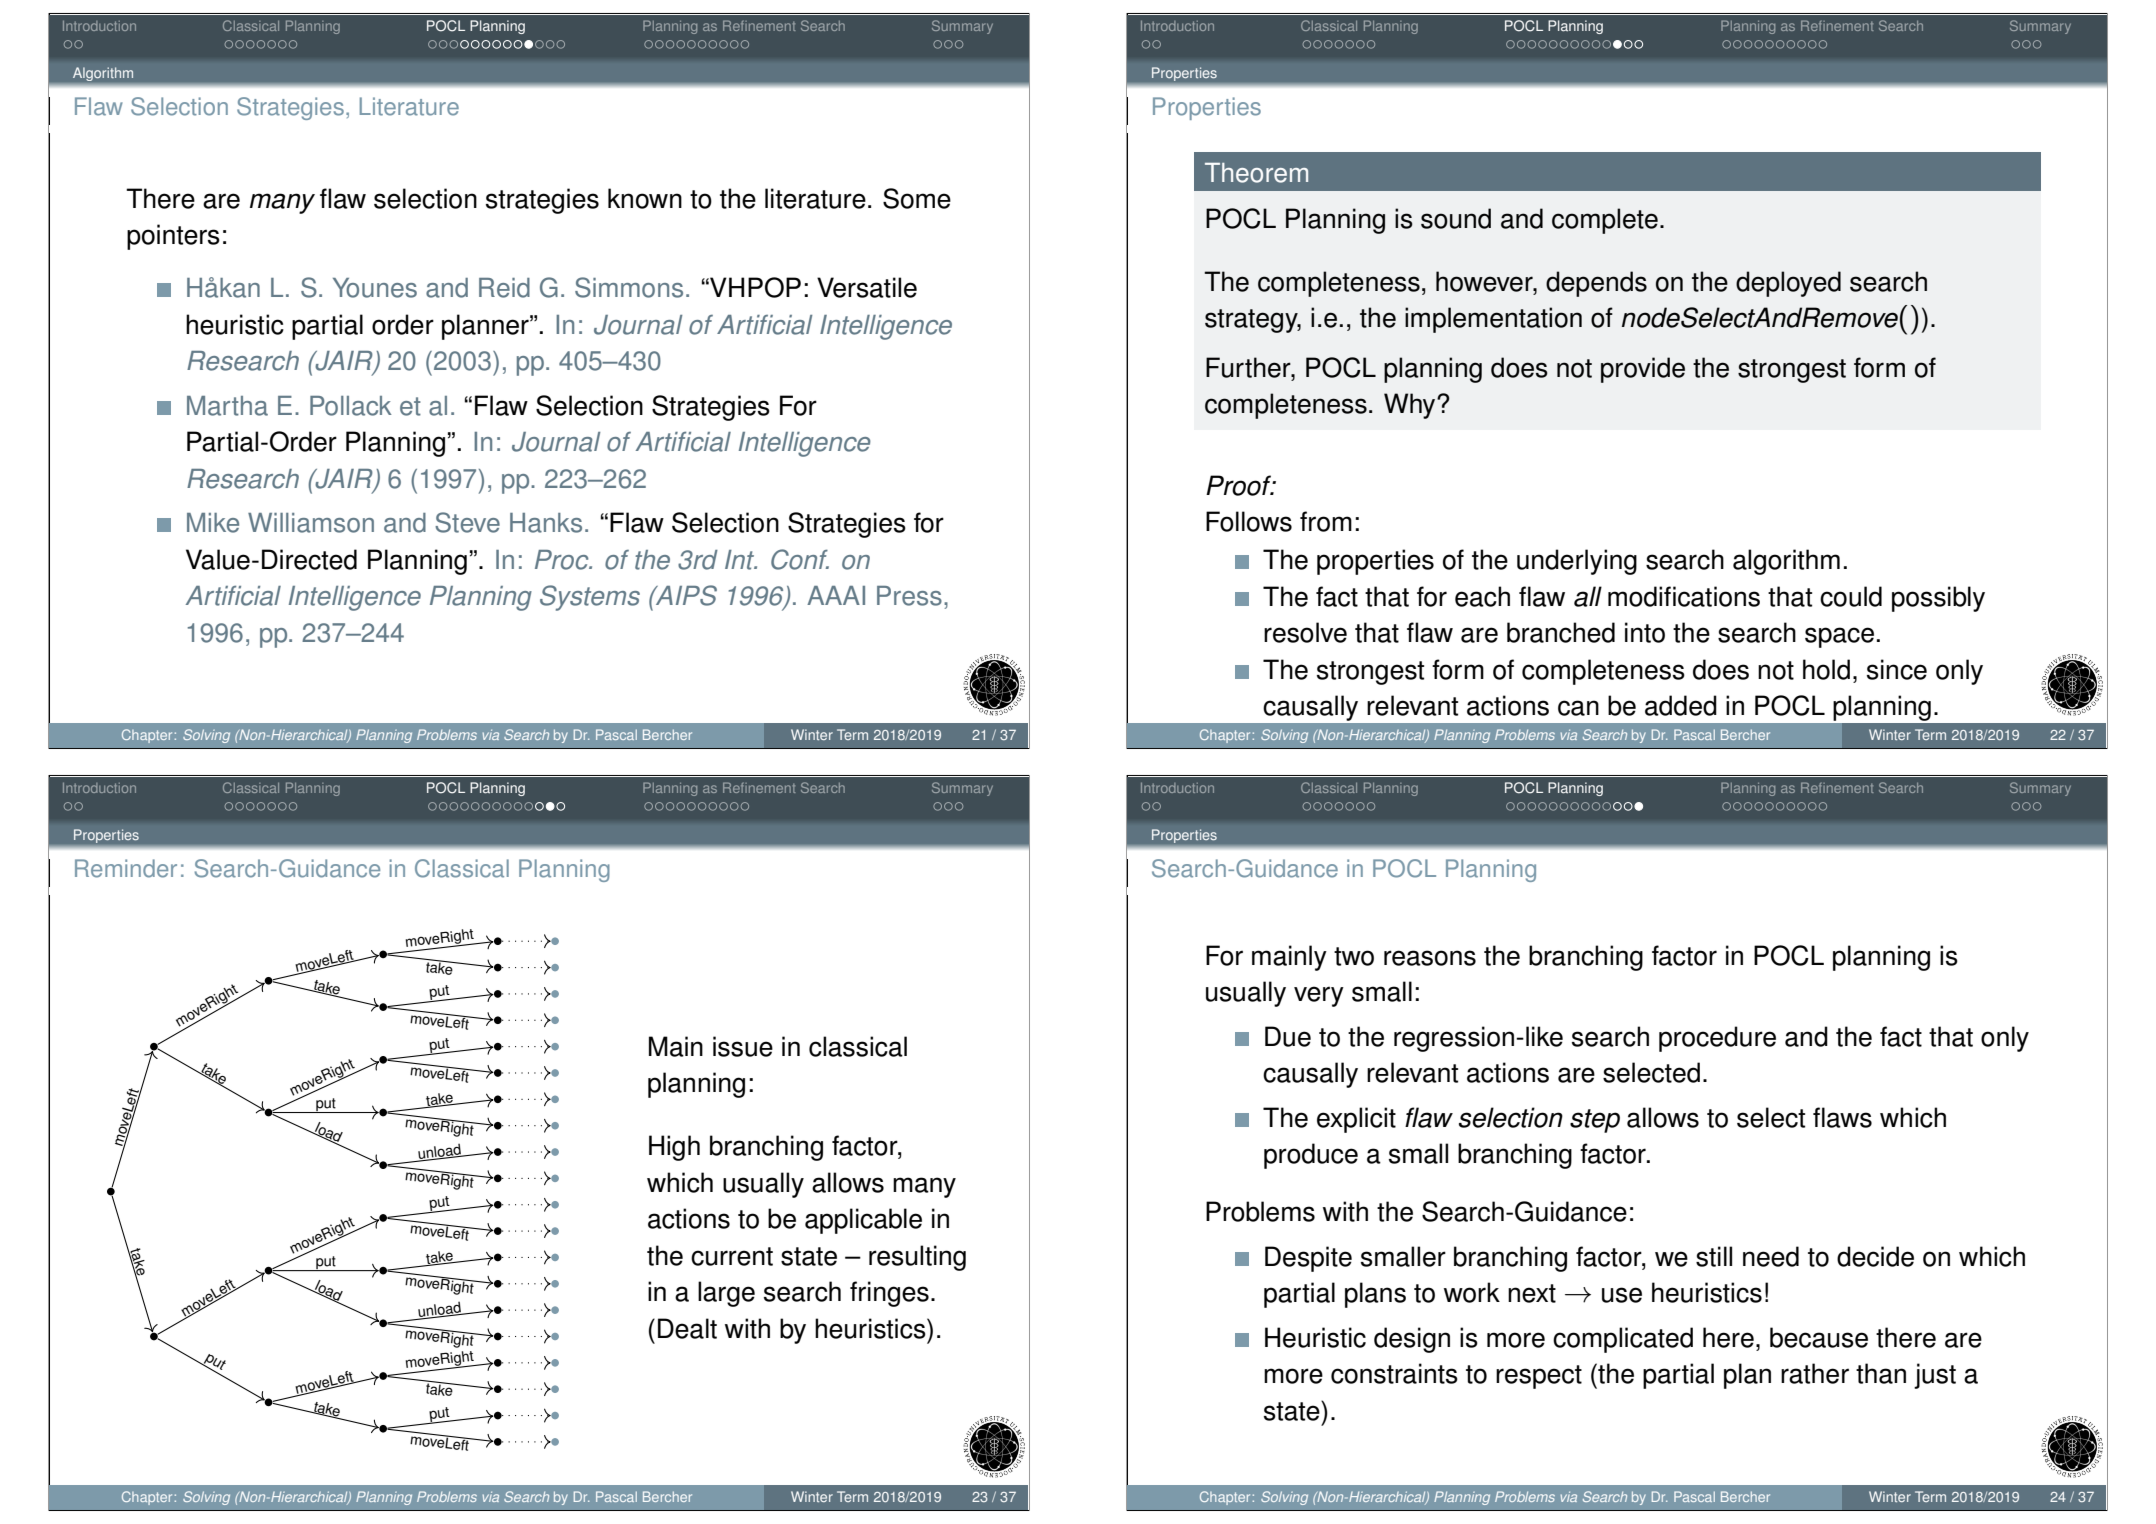  What do you see at coordinates (126, 868) in the page?
I see `Reminder` at bounding box center [126, 868].
